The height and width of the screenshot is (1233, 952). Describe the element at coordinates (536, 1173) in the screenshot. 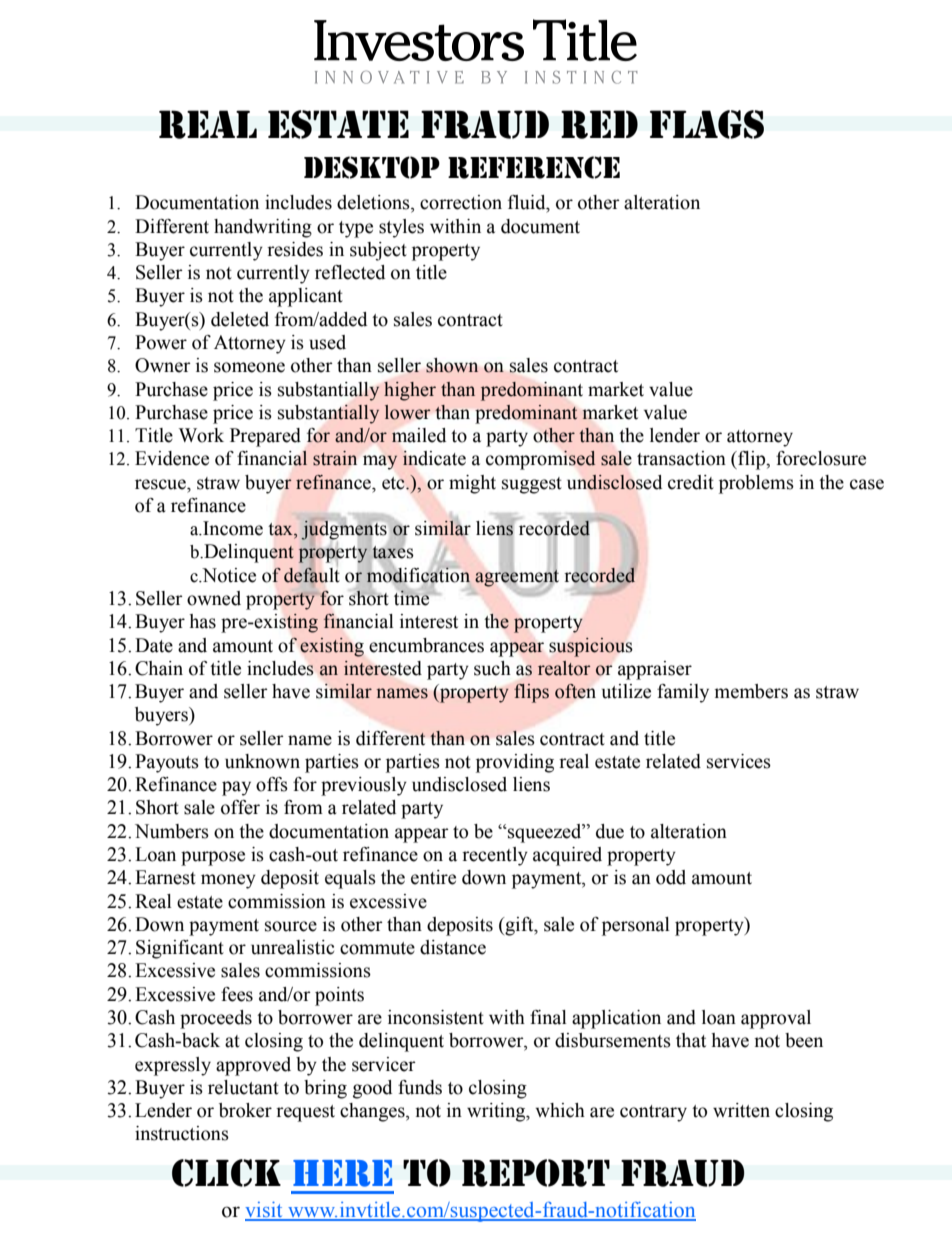

I see `REPORT` at that location.
